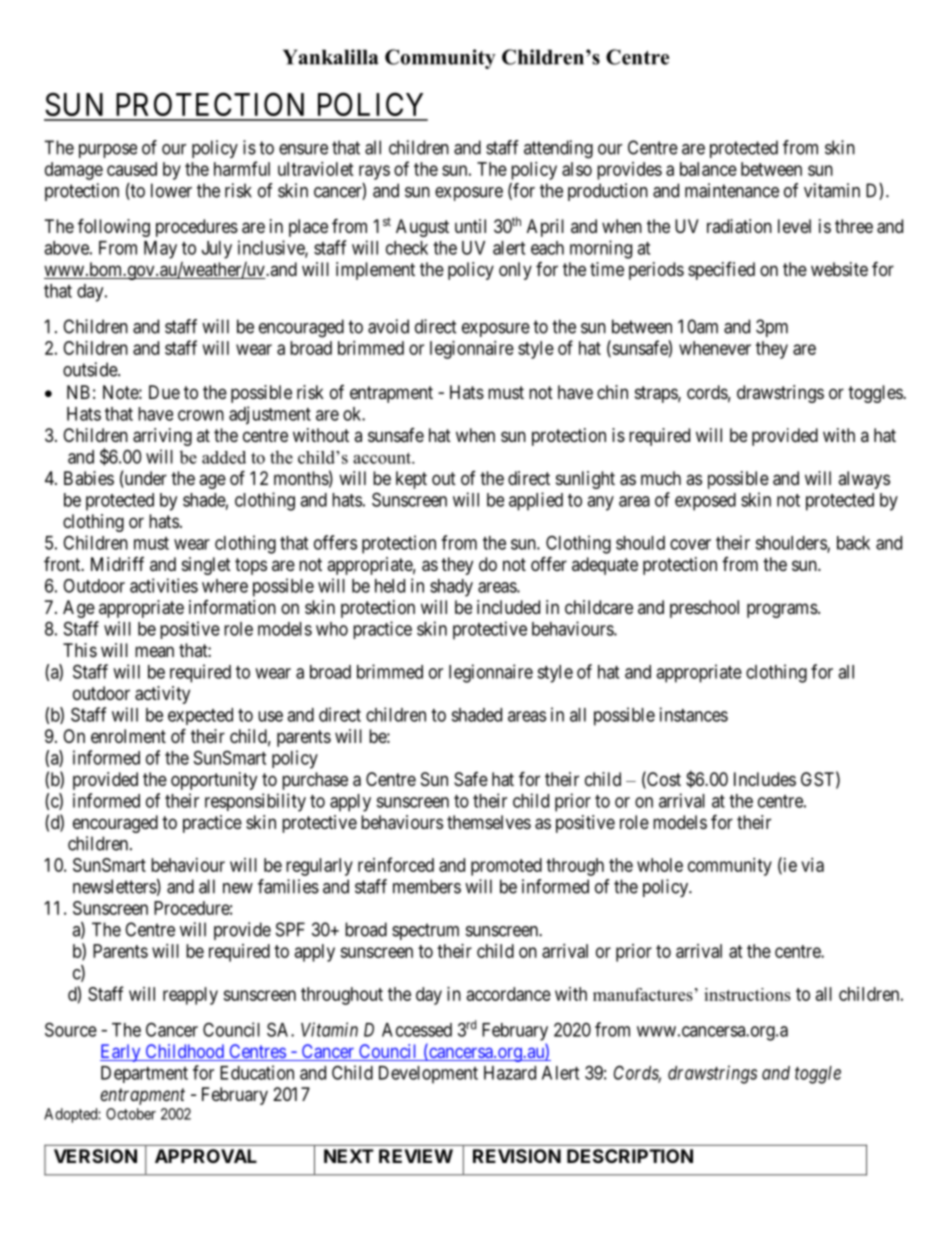 Image resolution: width=952 pixels, height=1233 pixels. Describe the element at coordinates (214, 781) in the screenshot. I see `opportunity` at that location.
